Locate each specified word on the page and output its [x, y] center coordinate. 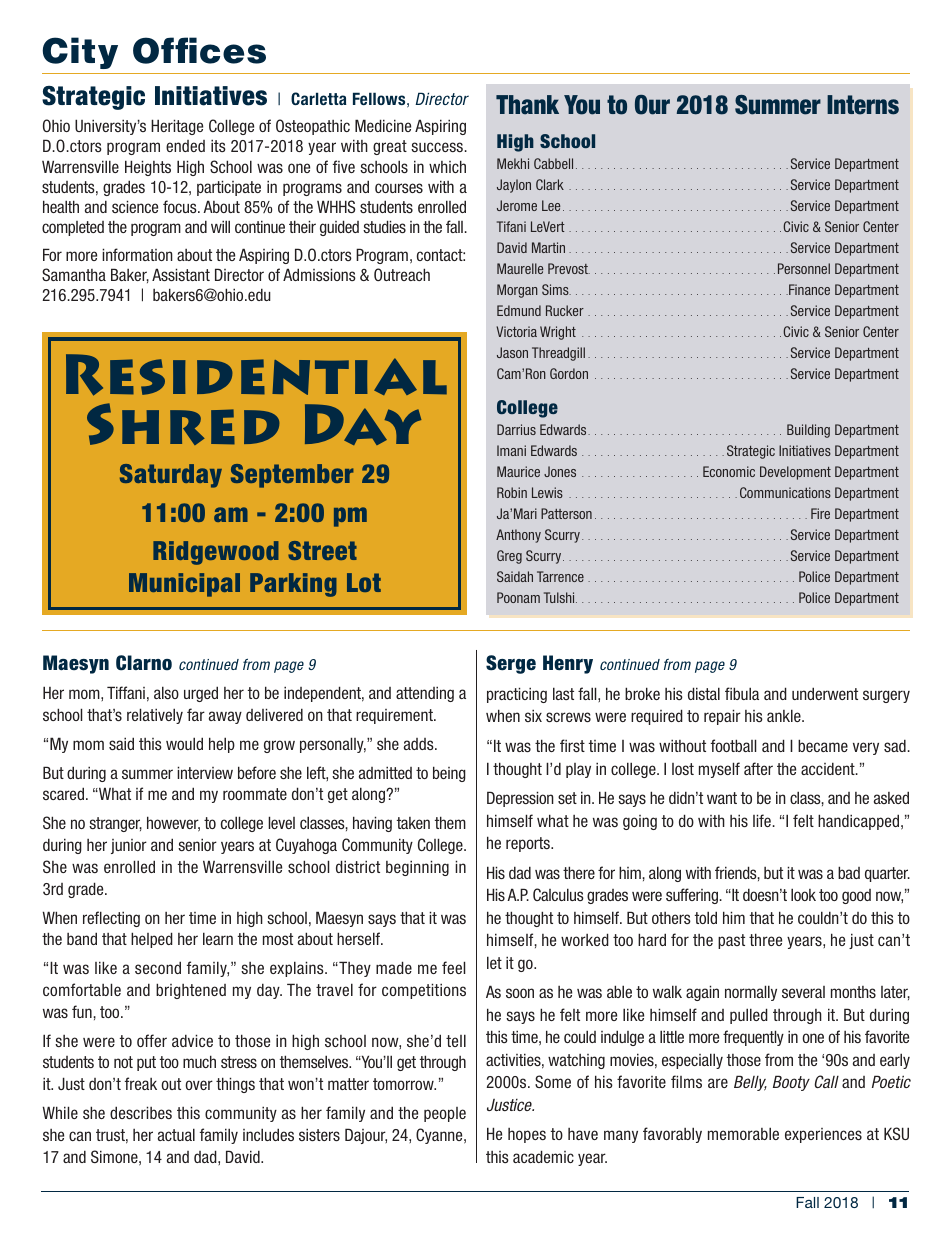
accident [829, 768]
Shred [183, 424]
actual [176, 1134]
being [449, 774]
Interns [863, 105]
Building [808, 431]
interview [205, 772]
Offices [199, 50]
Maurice [518, 471]
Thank [527, 105]
